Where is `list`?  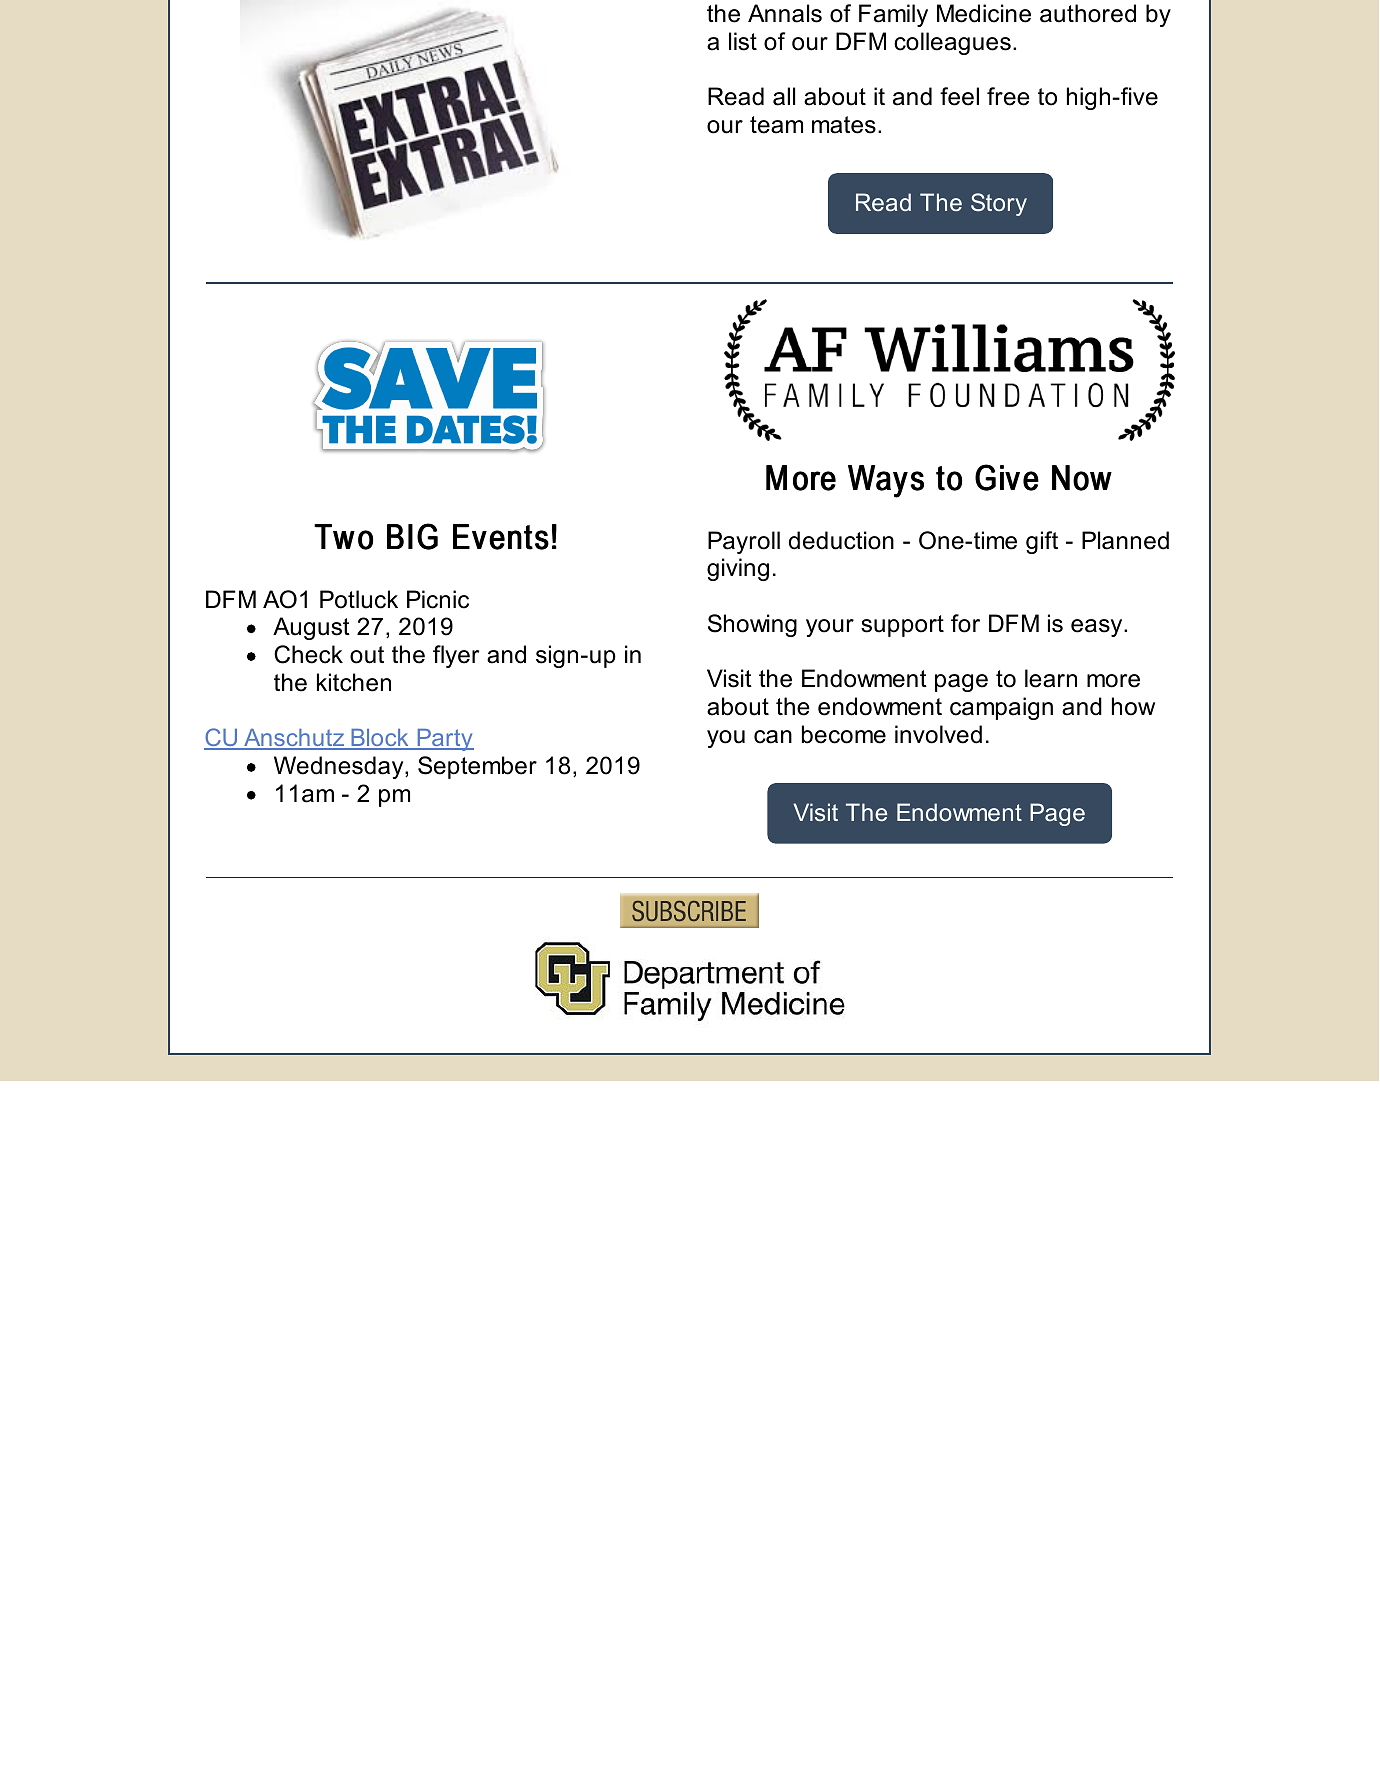 list is located at coordinates (743, 41).
